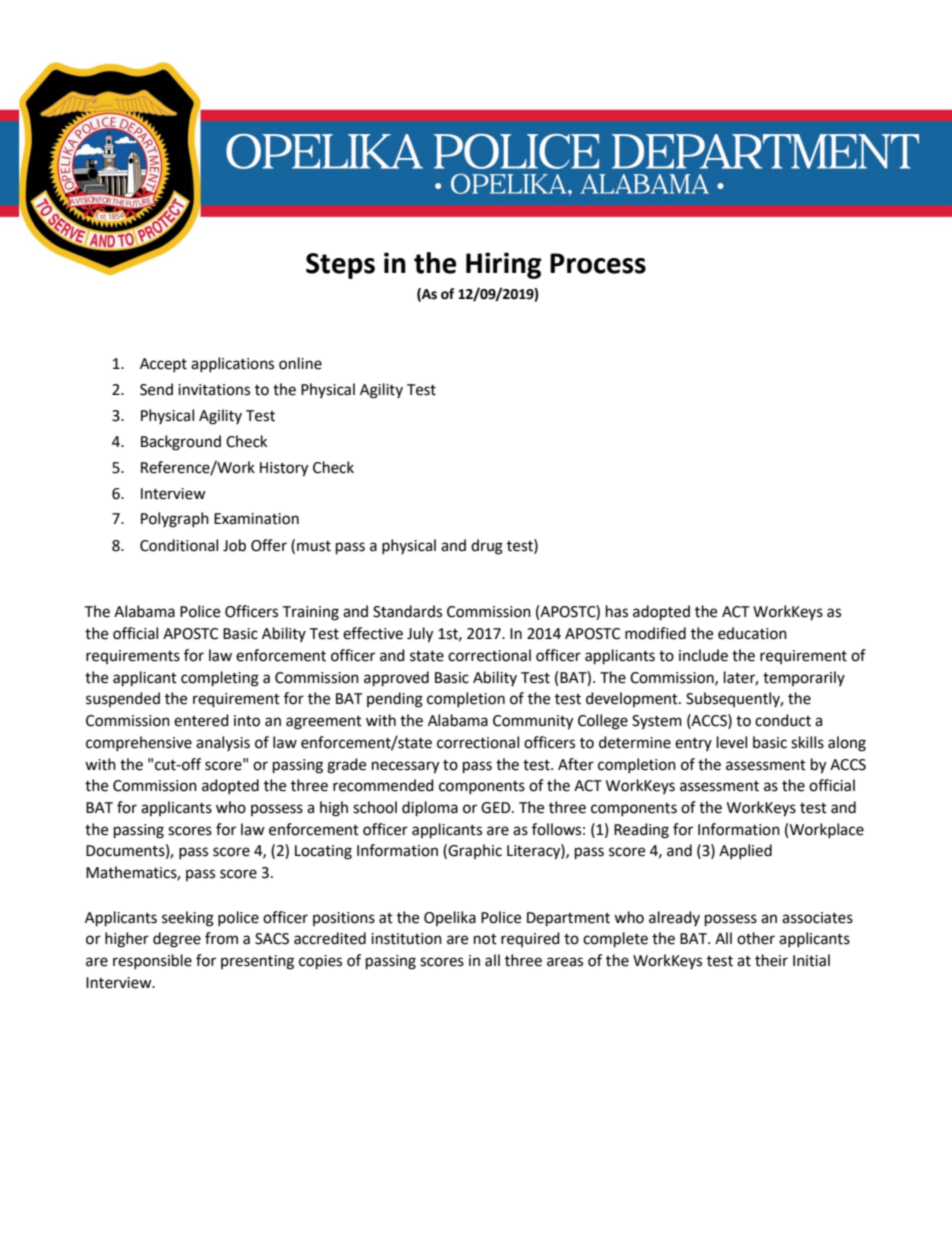 This screenshot has height=1233, width=952. I want to click on drug, so click(487, 547).
